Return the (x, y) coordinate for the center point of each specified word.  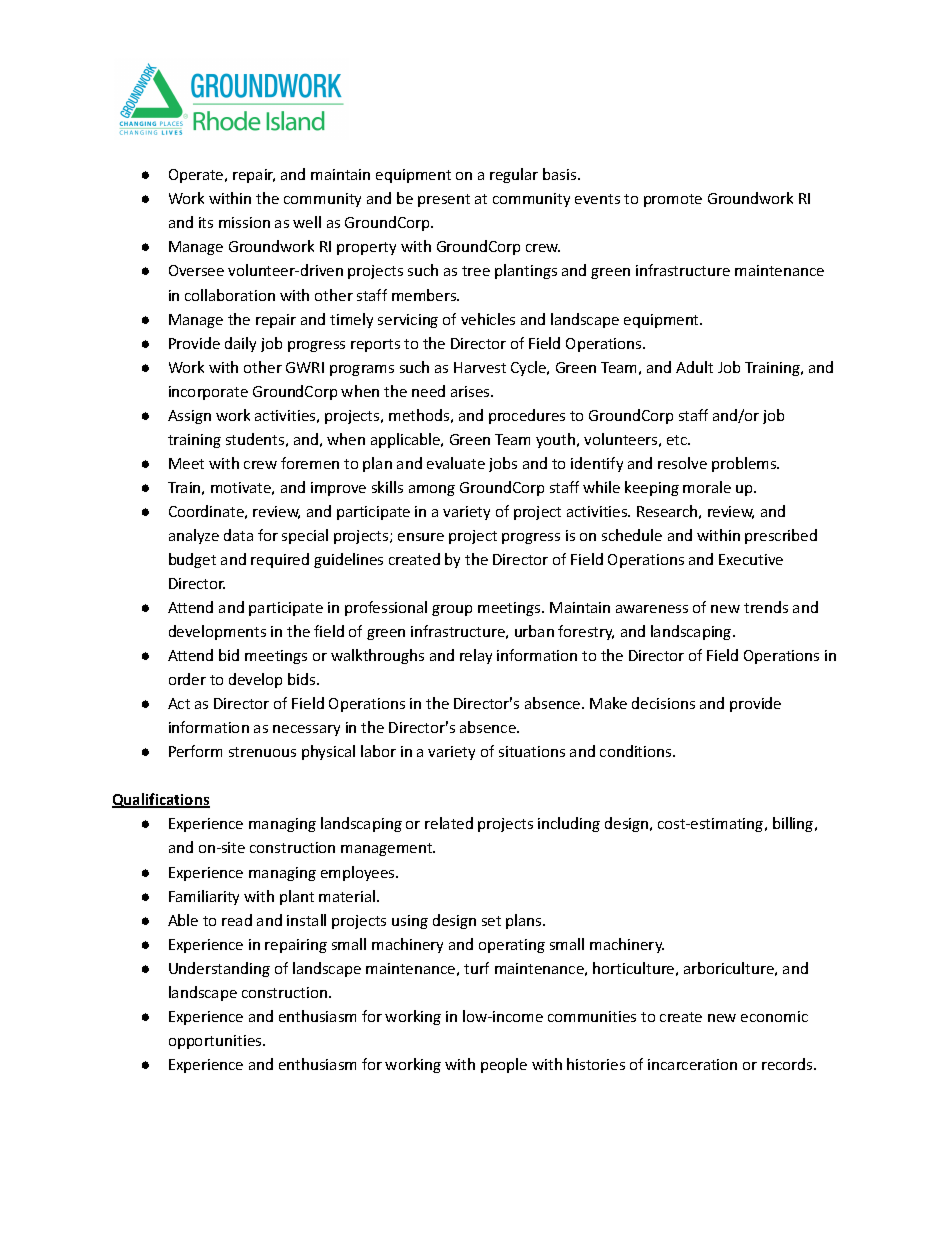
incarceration (692, 1064)
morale (707, 487)
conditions (637, 751)
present (444, 200)
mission (244, 222)
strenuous (262, 752)
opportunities (216, 1042)
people (504, 1065)
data (238, 535)
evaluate (456, 463)
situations (532, 751)
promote (673, 200)
